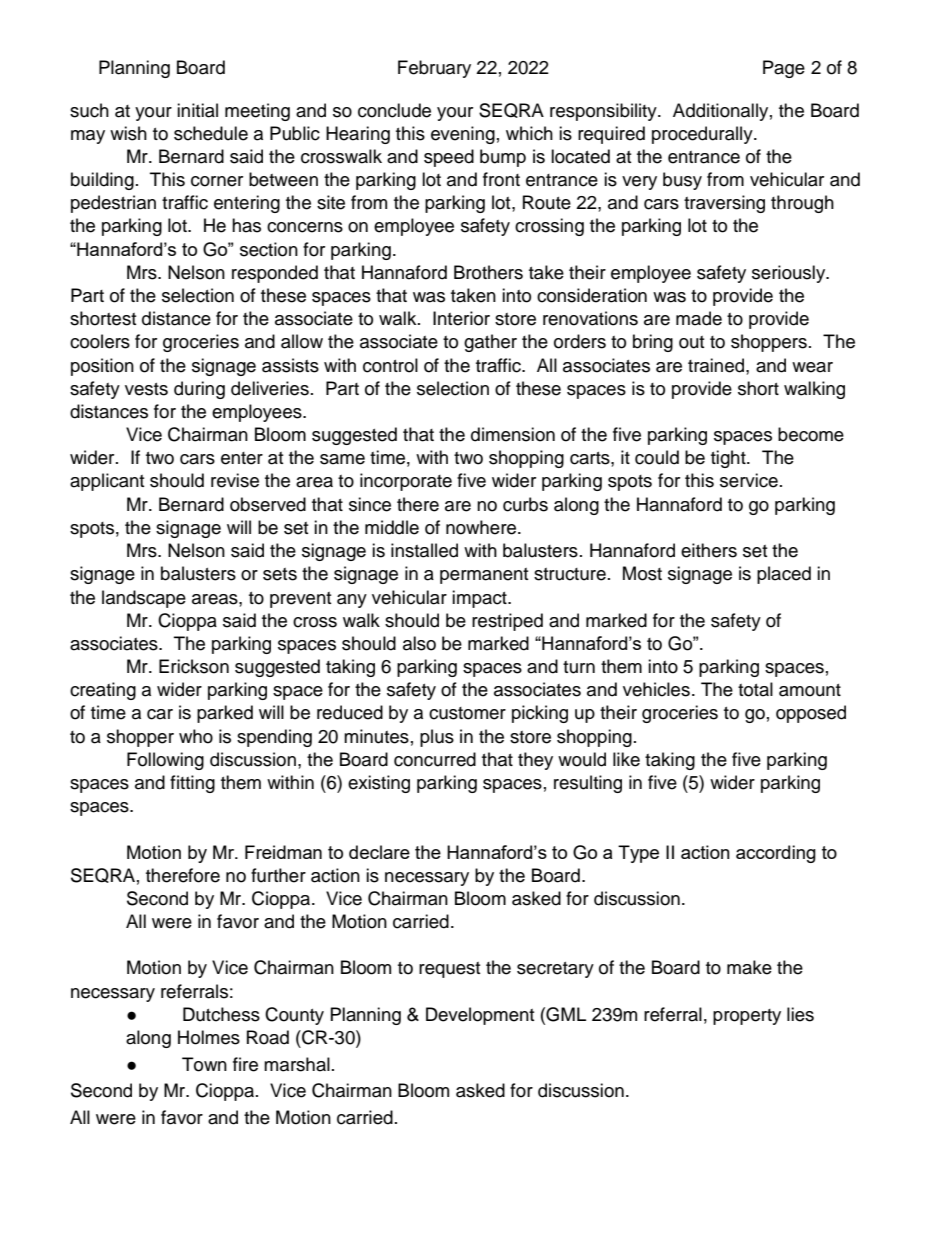 This document has width=952, height=1233. What do you see at coordinates (747, 1017) in the document?
I see `property` at bounding box center [747, 1017].
